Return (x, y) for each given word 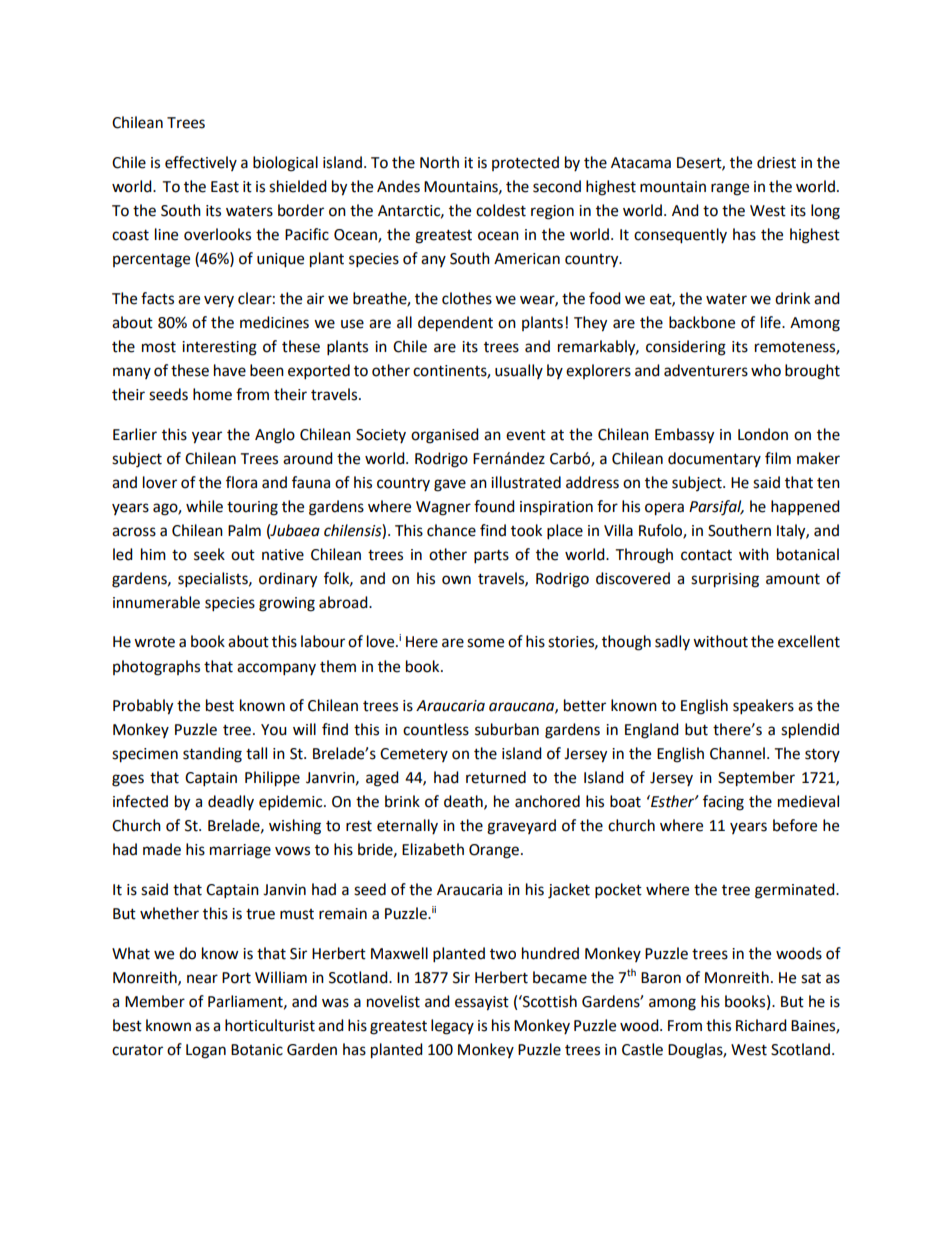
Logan (206, 1051)
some (485, 643)
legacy (452, 1027)
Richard (761, 1025)
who (766, 370)
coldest (501, 210)
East (225, 187)
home (212, 394)
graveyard (521, 827)
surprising (725, 580)
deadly (231, 802)
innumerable (156, 602)
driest (776, 162)
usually (519, 371)
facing (723, 803)
